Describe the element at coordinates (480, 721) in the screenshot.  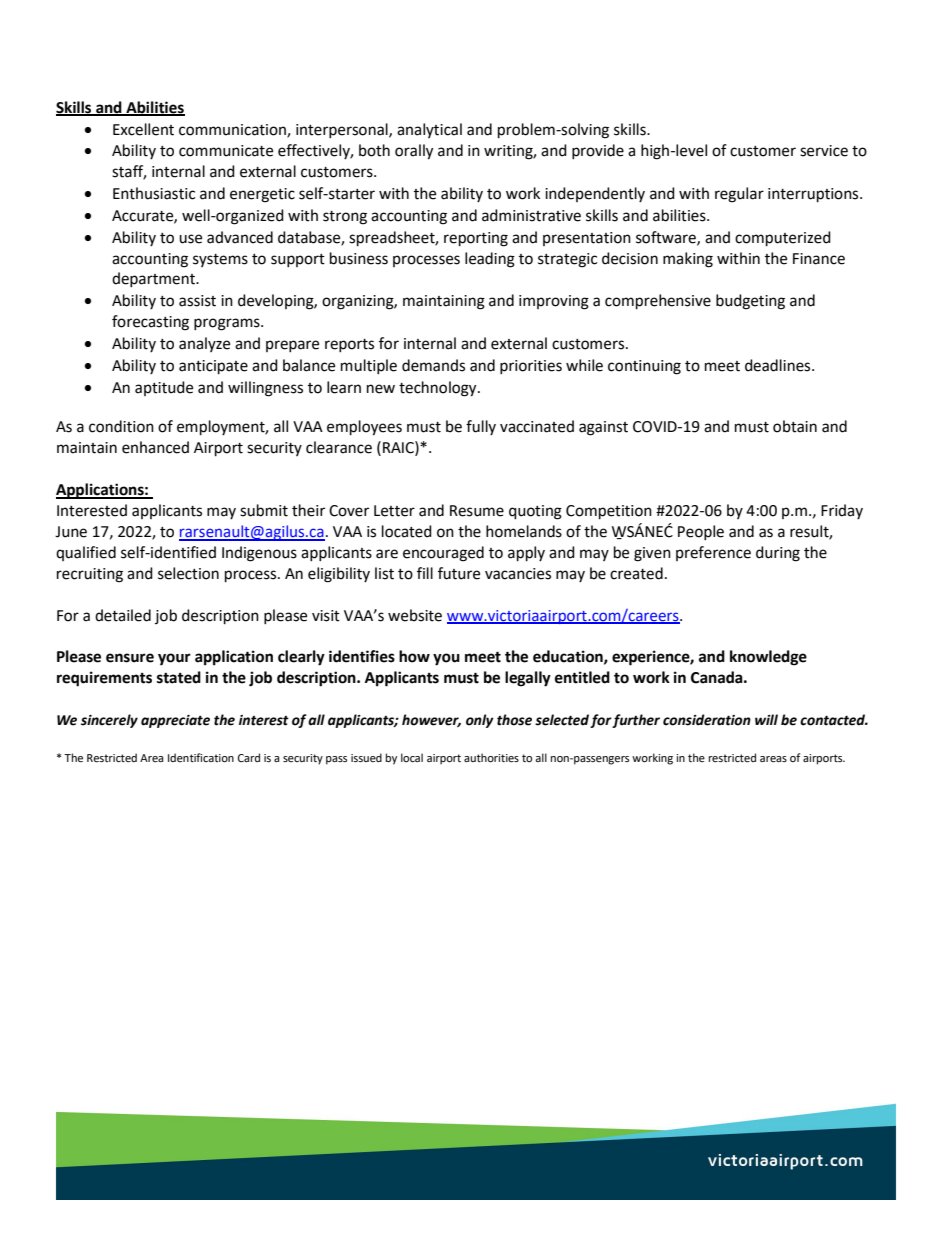
I see `only` at that location.
